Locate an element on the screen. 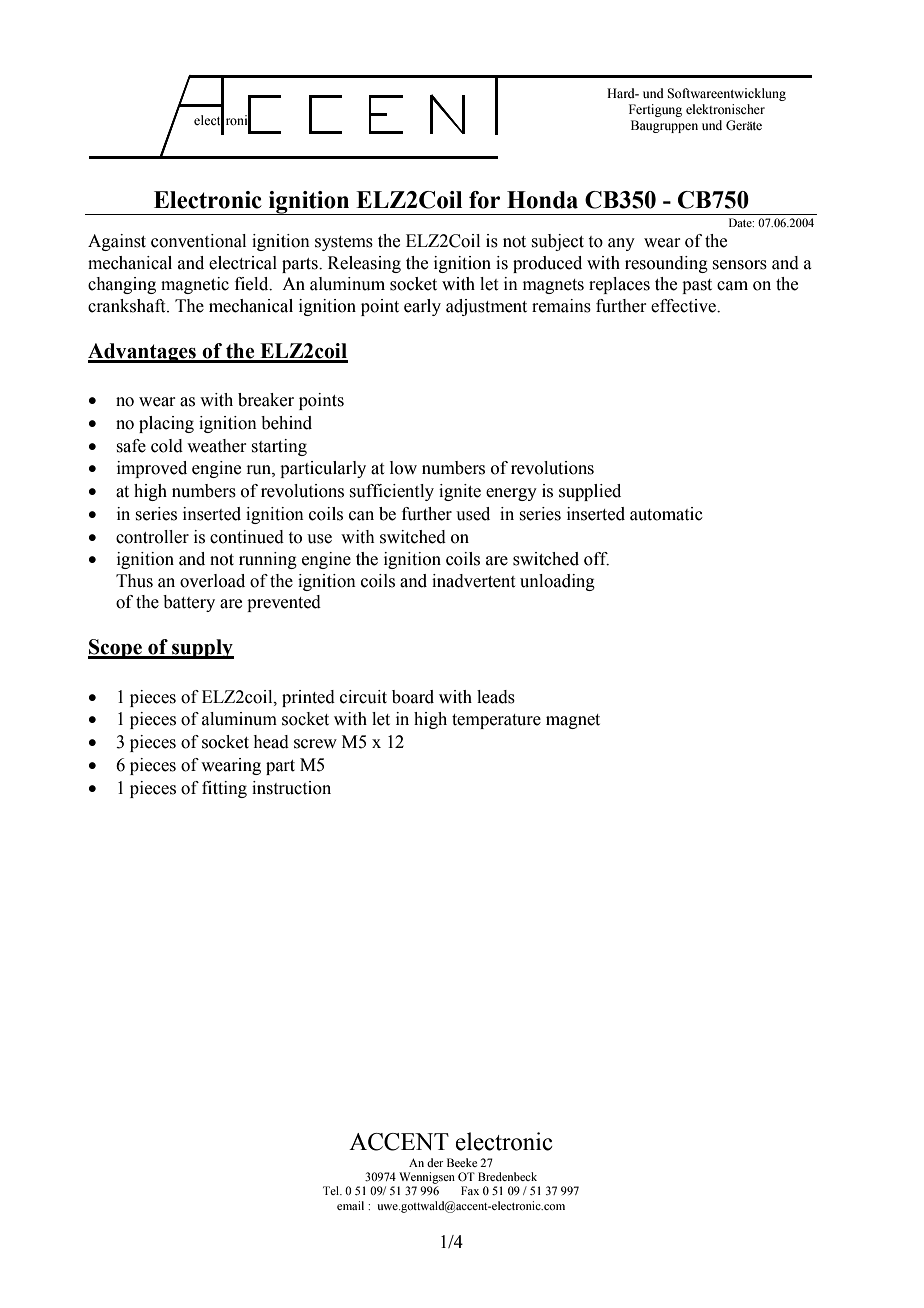 Image resolution: width=924 pixels, height=1308 pixels. low is located at coordinates (403, 468).
